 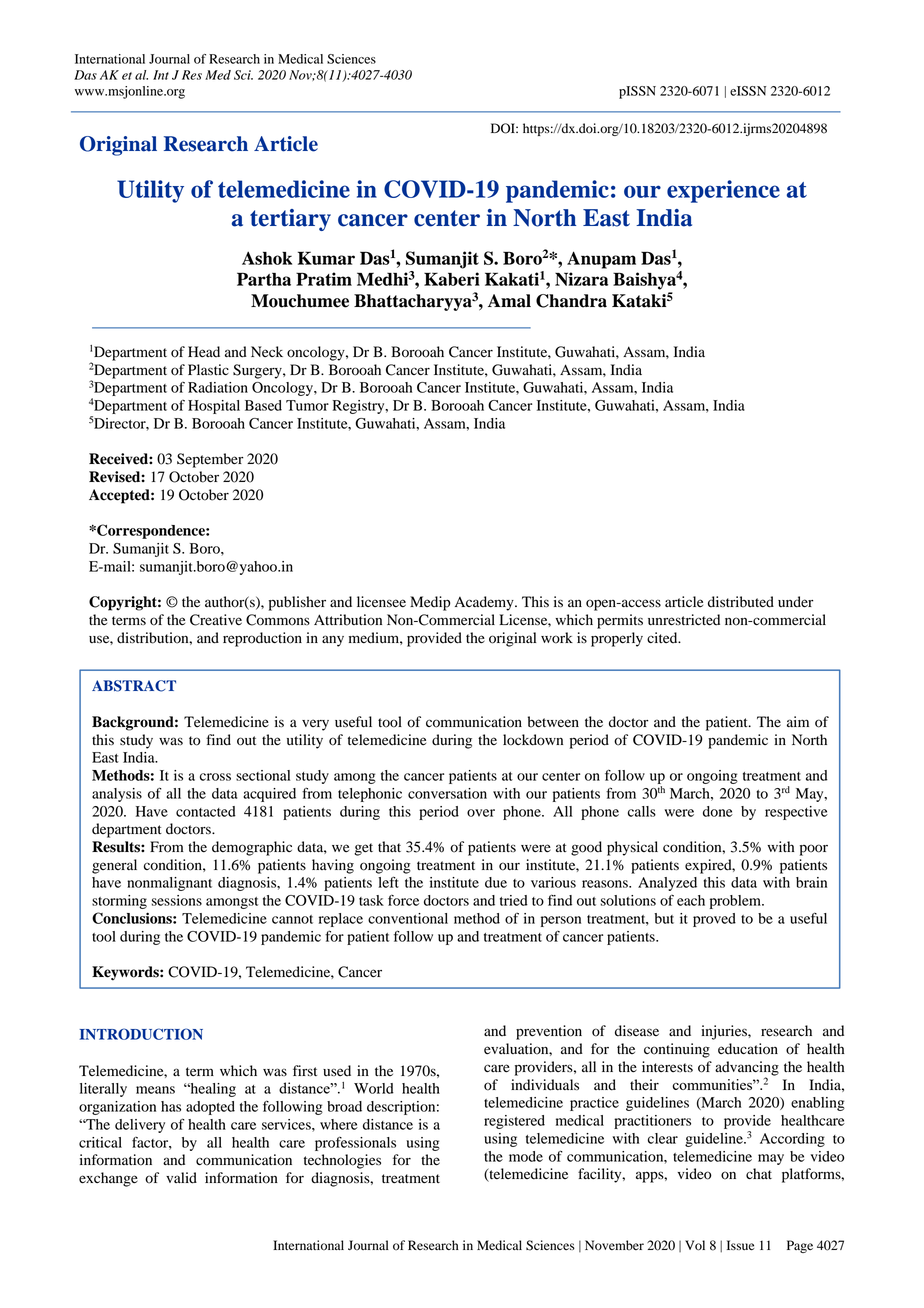 I want to click on mode, so click(x=526, y=1156).
